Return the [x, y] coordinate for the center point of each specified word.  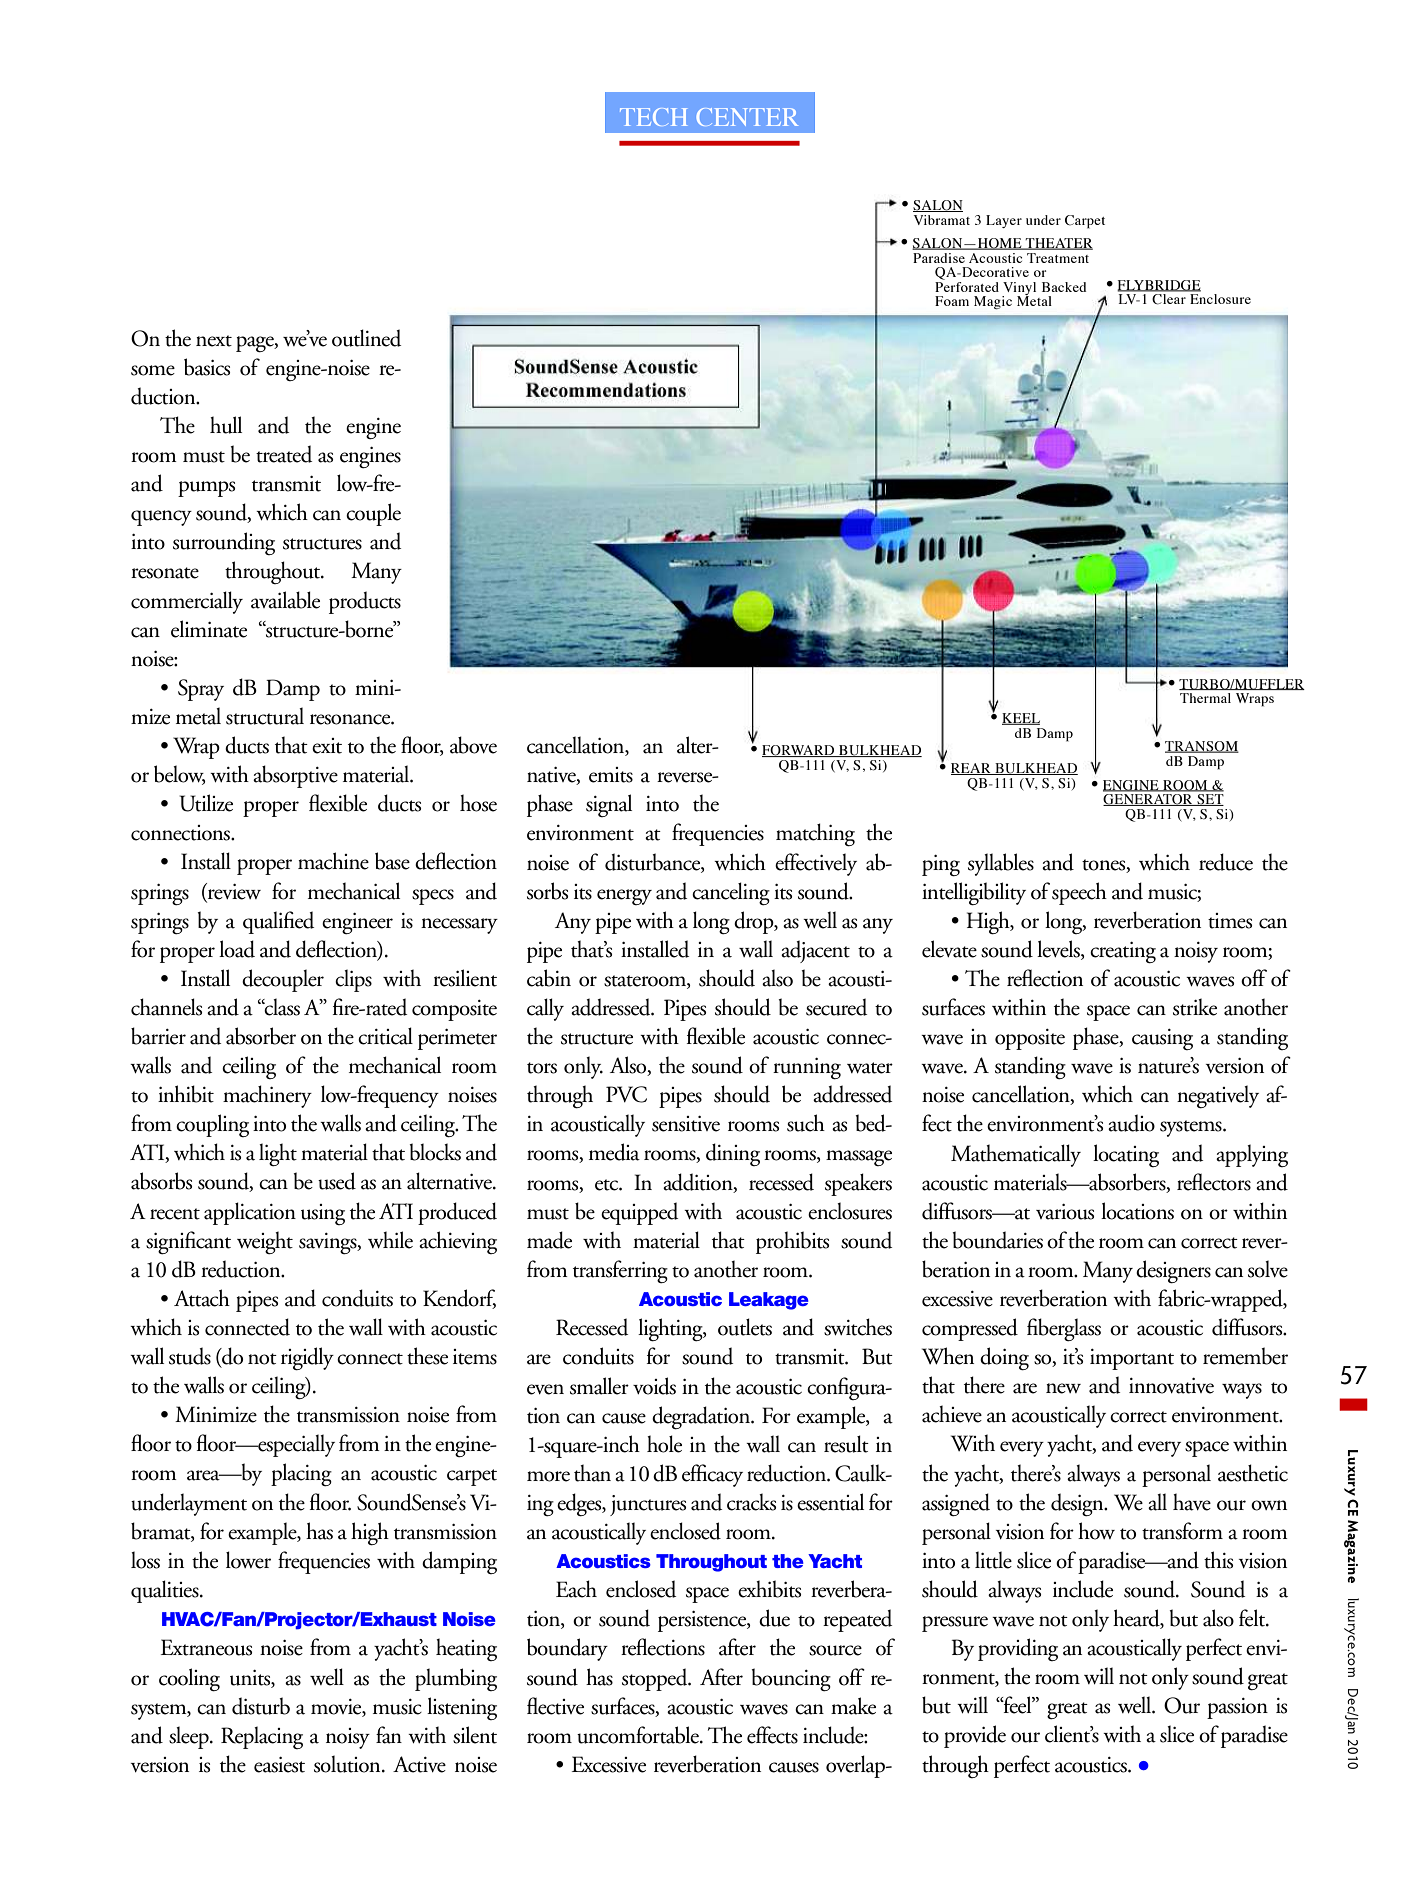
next [214, 341]
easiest [279, 1765]
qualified [278, 922]
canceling [731, 893]
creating [1123, 953]
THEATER [1058, 244]
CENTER [747, 117]
